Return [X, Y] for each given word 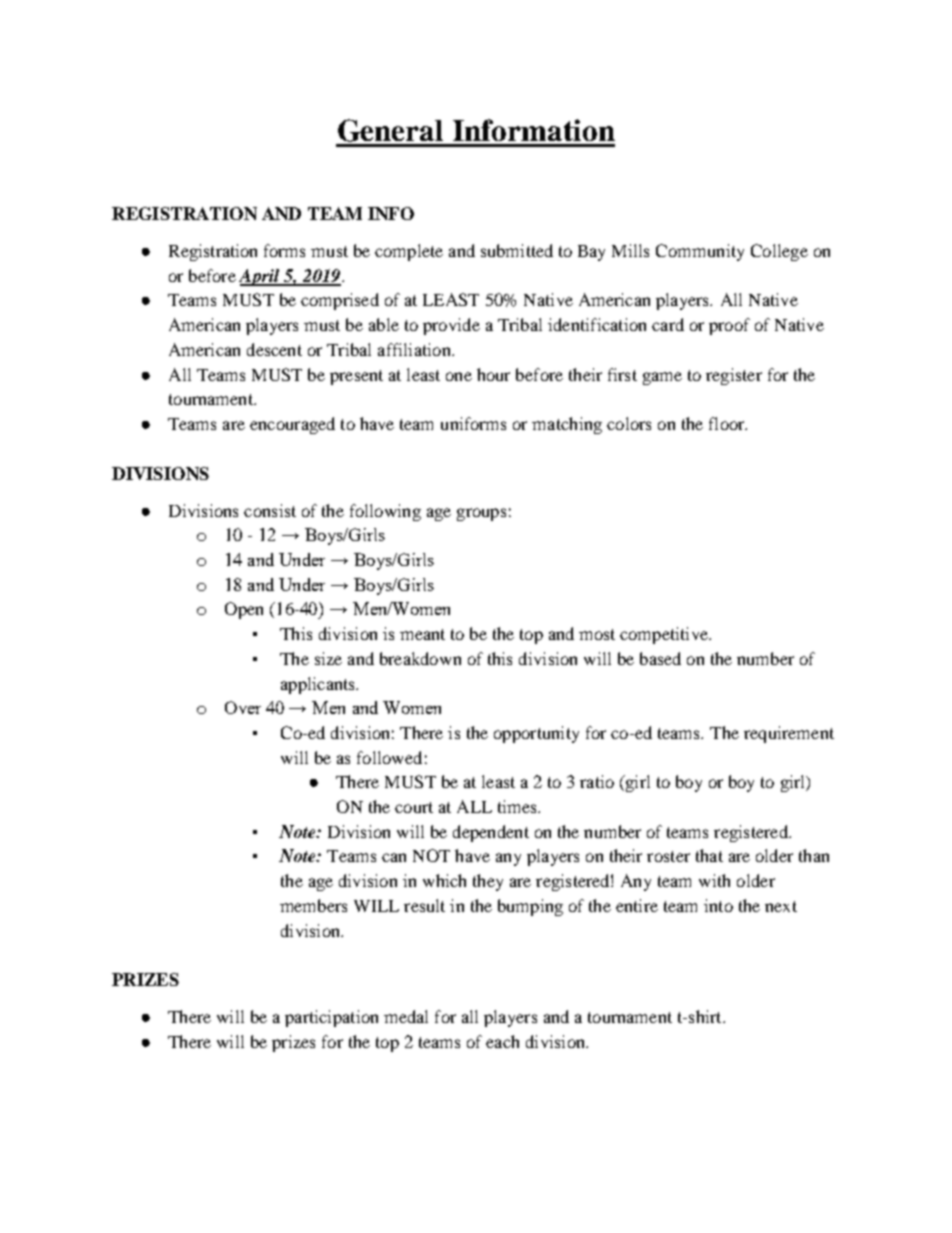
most [597, 634]
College [779, 252]
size [328, 658]
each [502, 1041]
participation [331, 1018]
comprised [340, 301]
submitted [517, 250]
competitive [665, 635]
